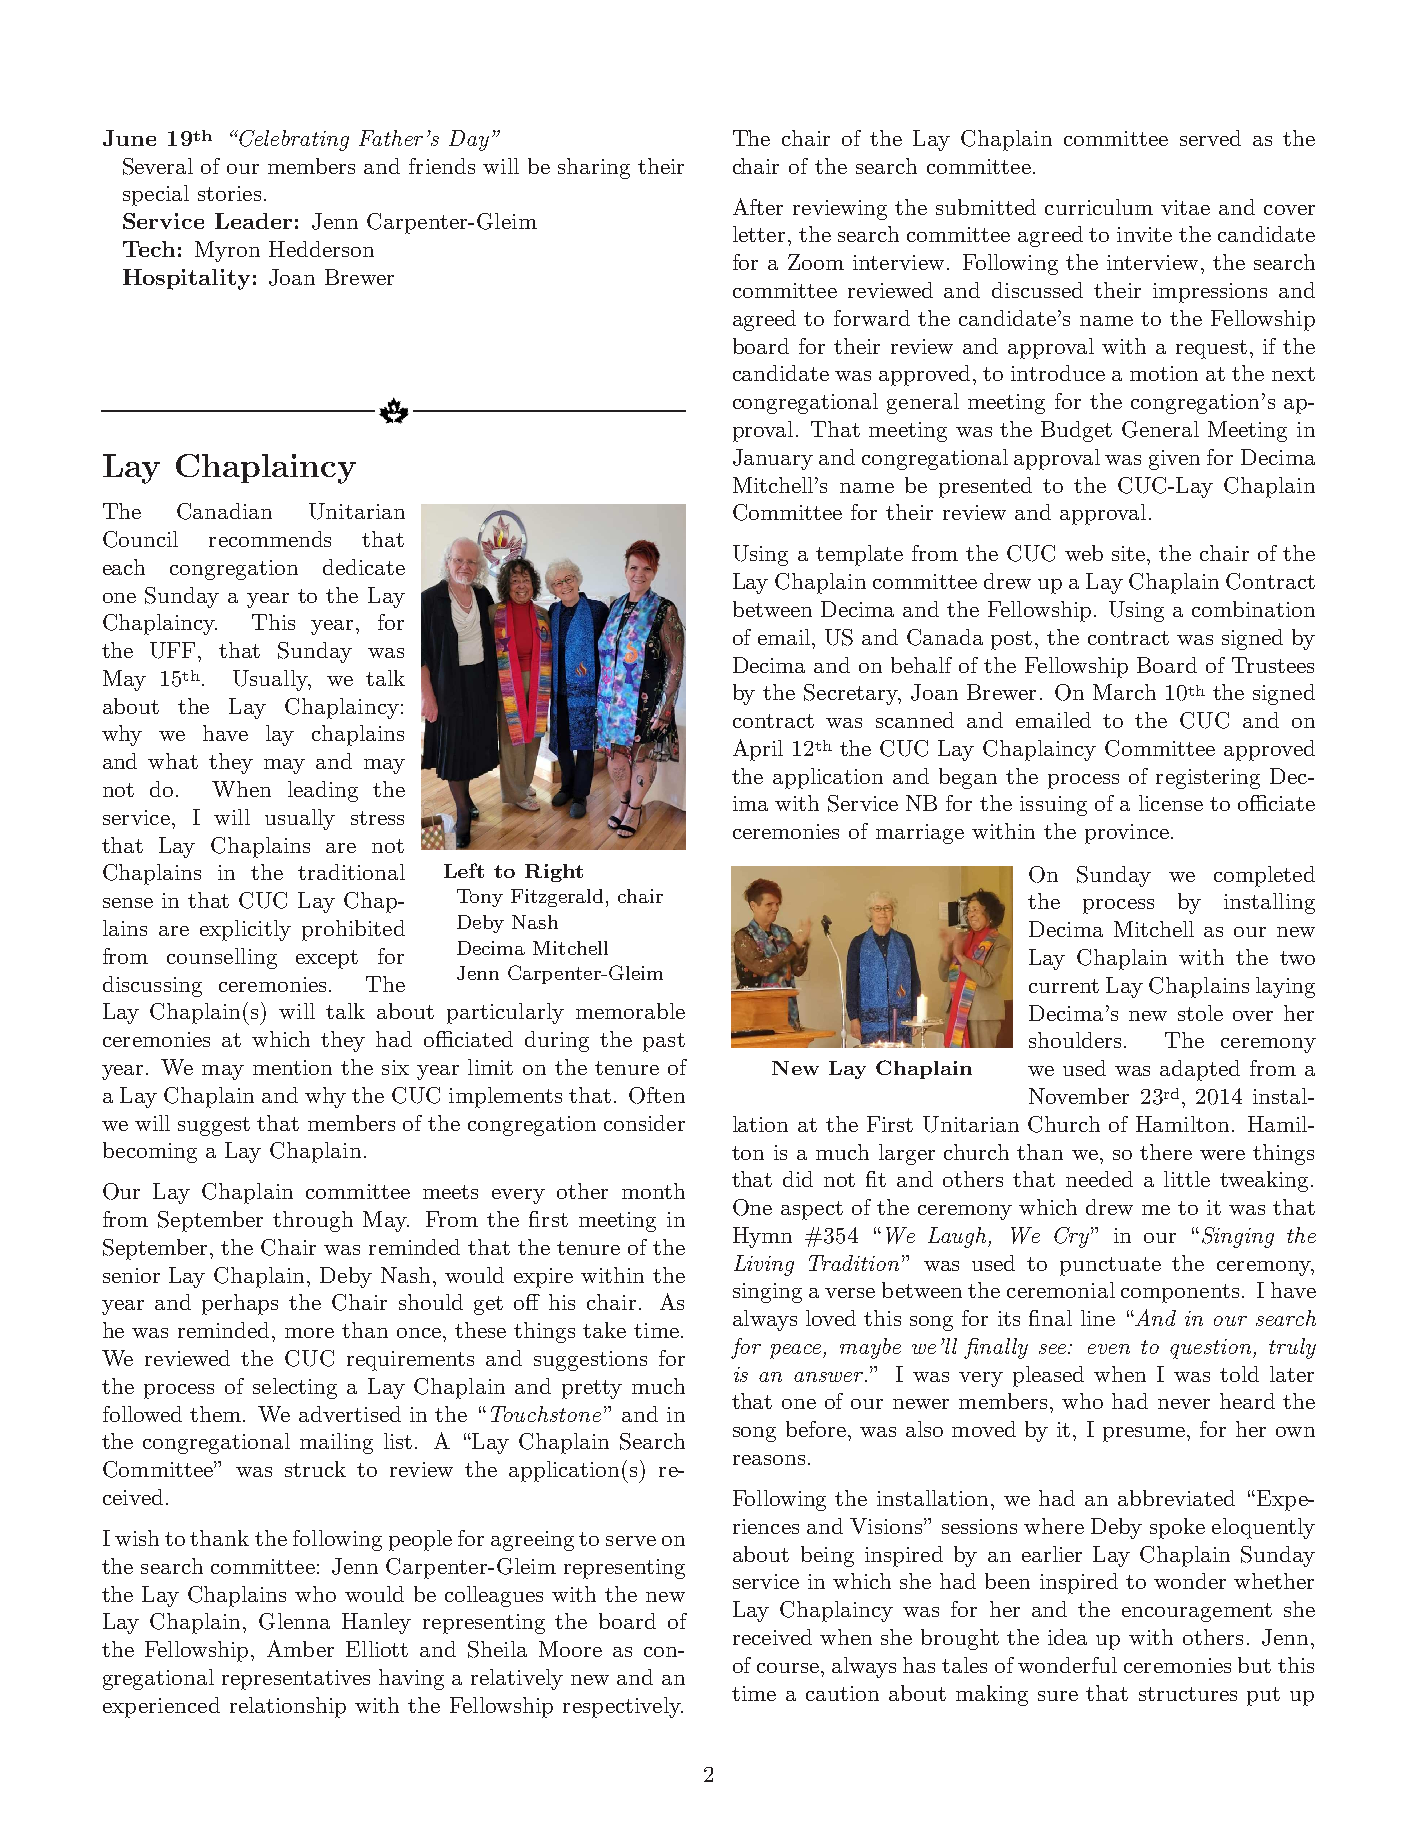  What do you see at coordinates (758, 750) in the screenshot?
I see `April` at bounding box center [758, 750].
